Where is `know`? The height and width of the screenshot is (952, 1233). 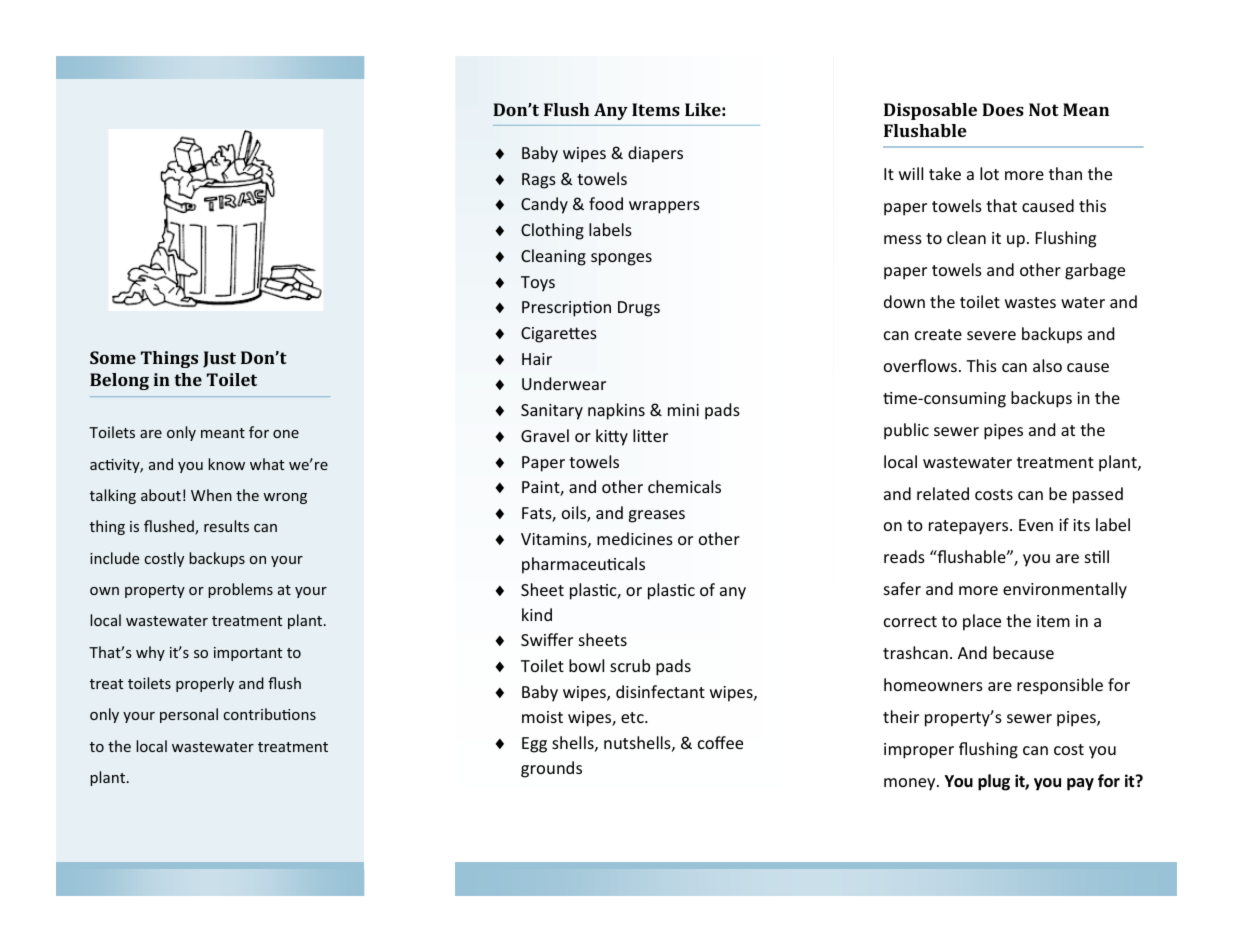 know is located at coordinates (226, 464).
